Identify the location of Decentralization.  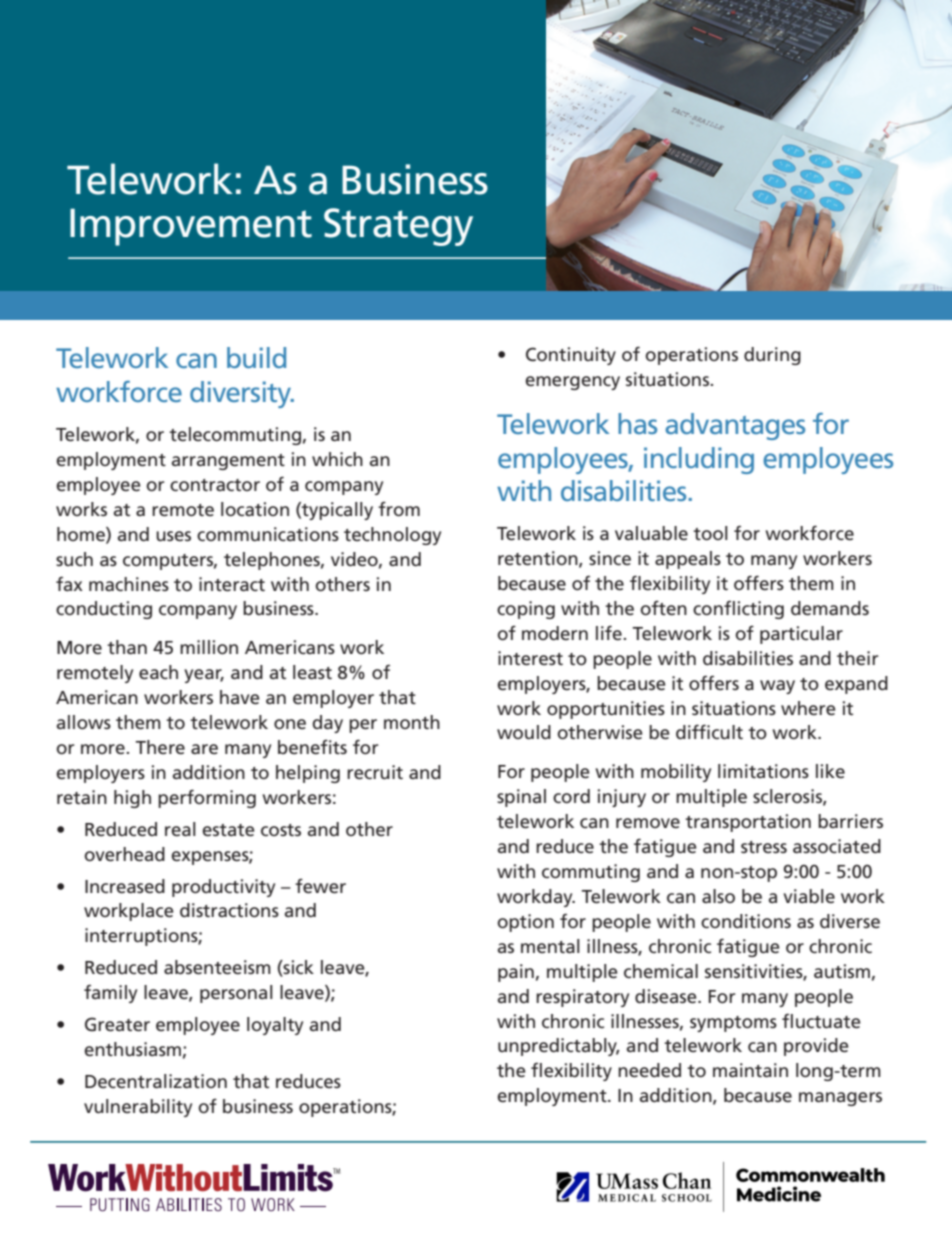
(156, 1081).
